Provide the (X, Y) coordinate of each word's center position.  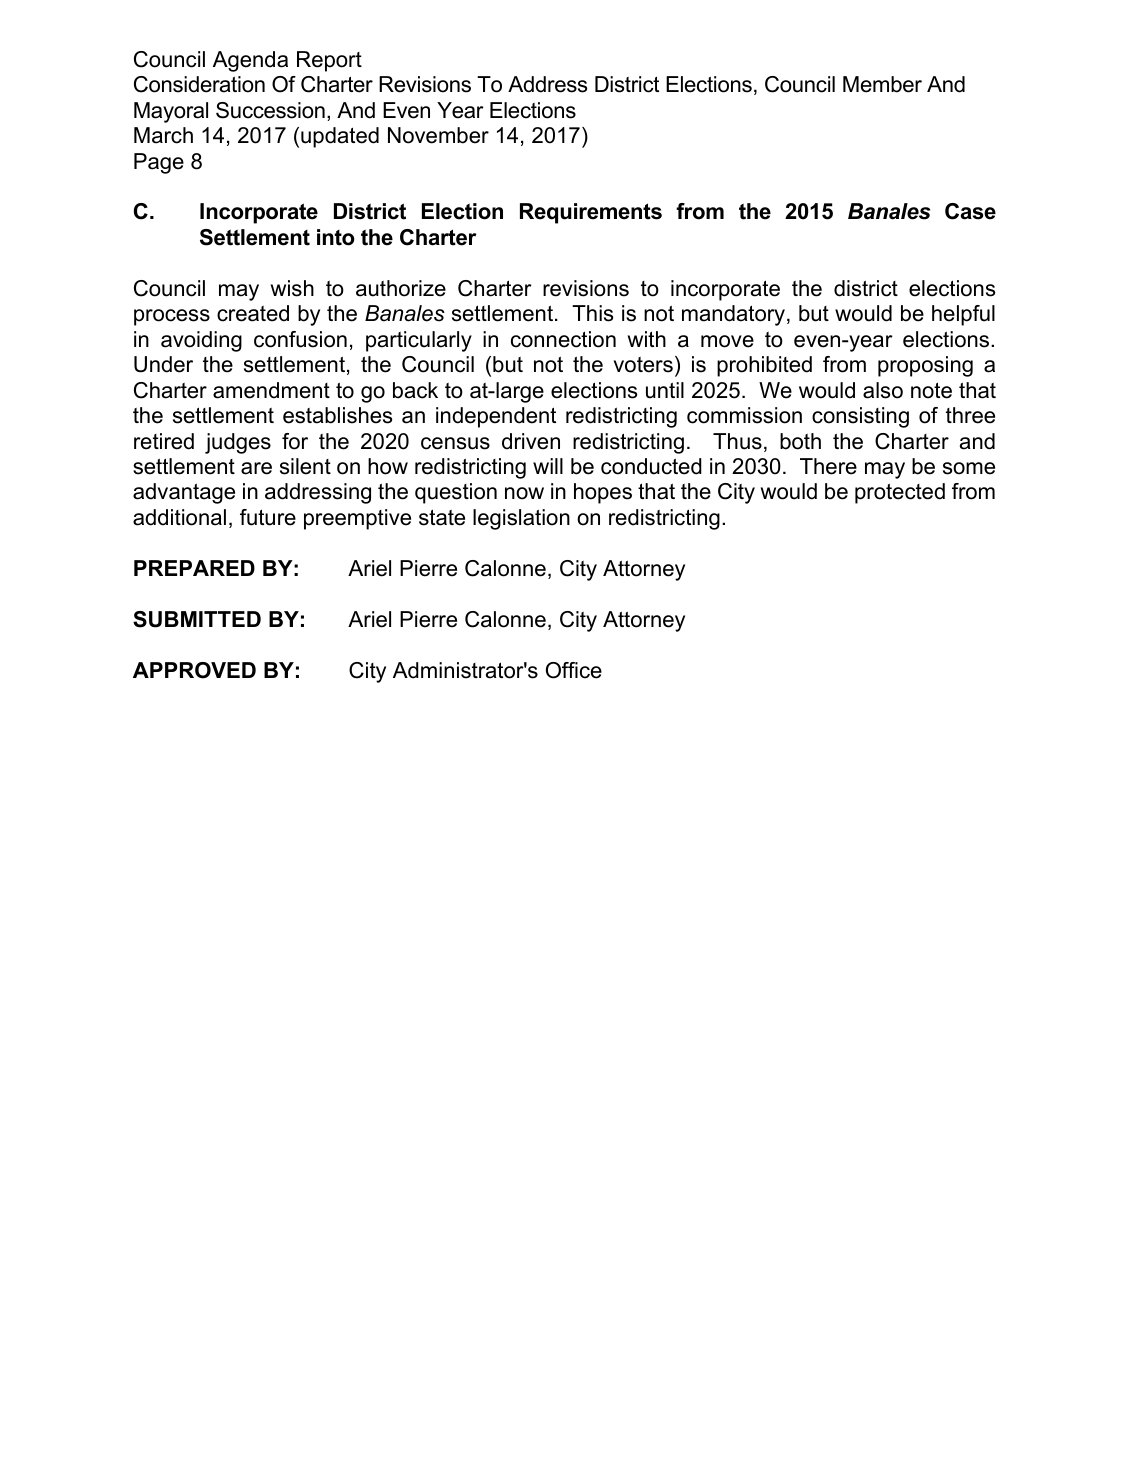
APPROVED (194, 670)
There (828, 466)
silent (305, 466)
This (592, 313)
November (438, 135)
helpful (963, 315)
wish (292, 288)
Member (882, 84)
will (548, 466)
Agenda (250, 61)
